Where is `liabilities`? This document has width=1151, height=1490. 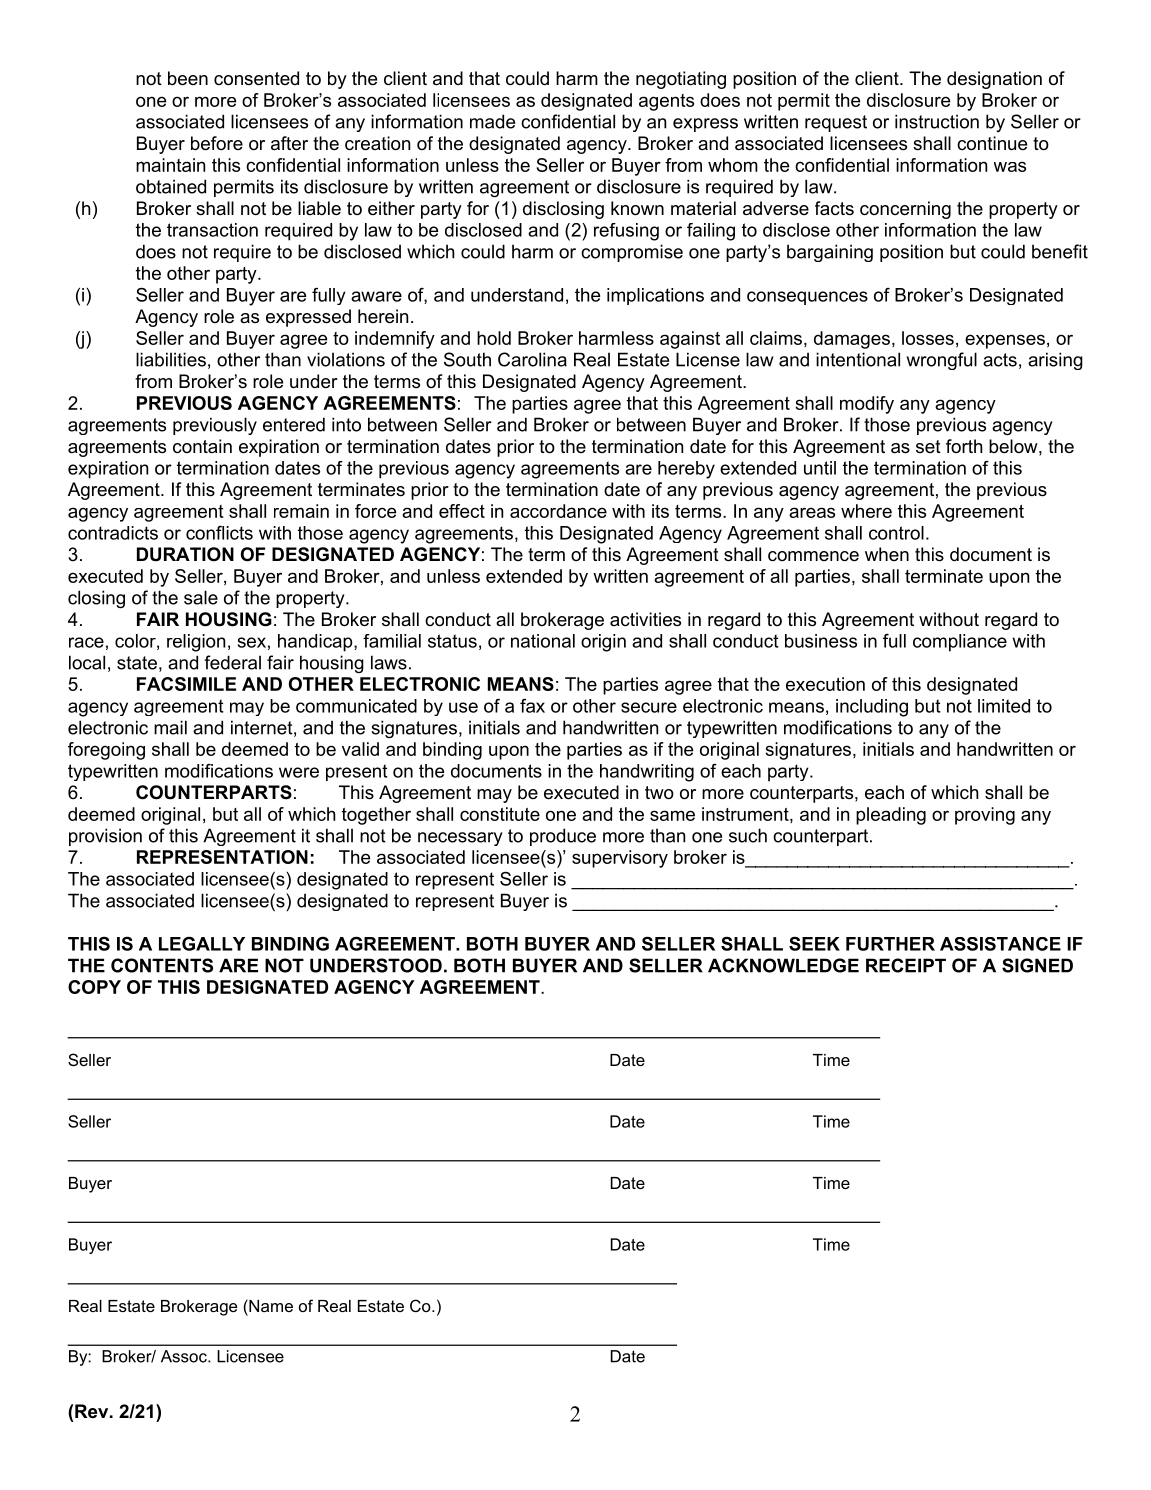
liabilities is located at coordinates (171, 359).
